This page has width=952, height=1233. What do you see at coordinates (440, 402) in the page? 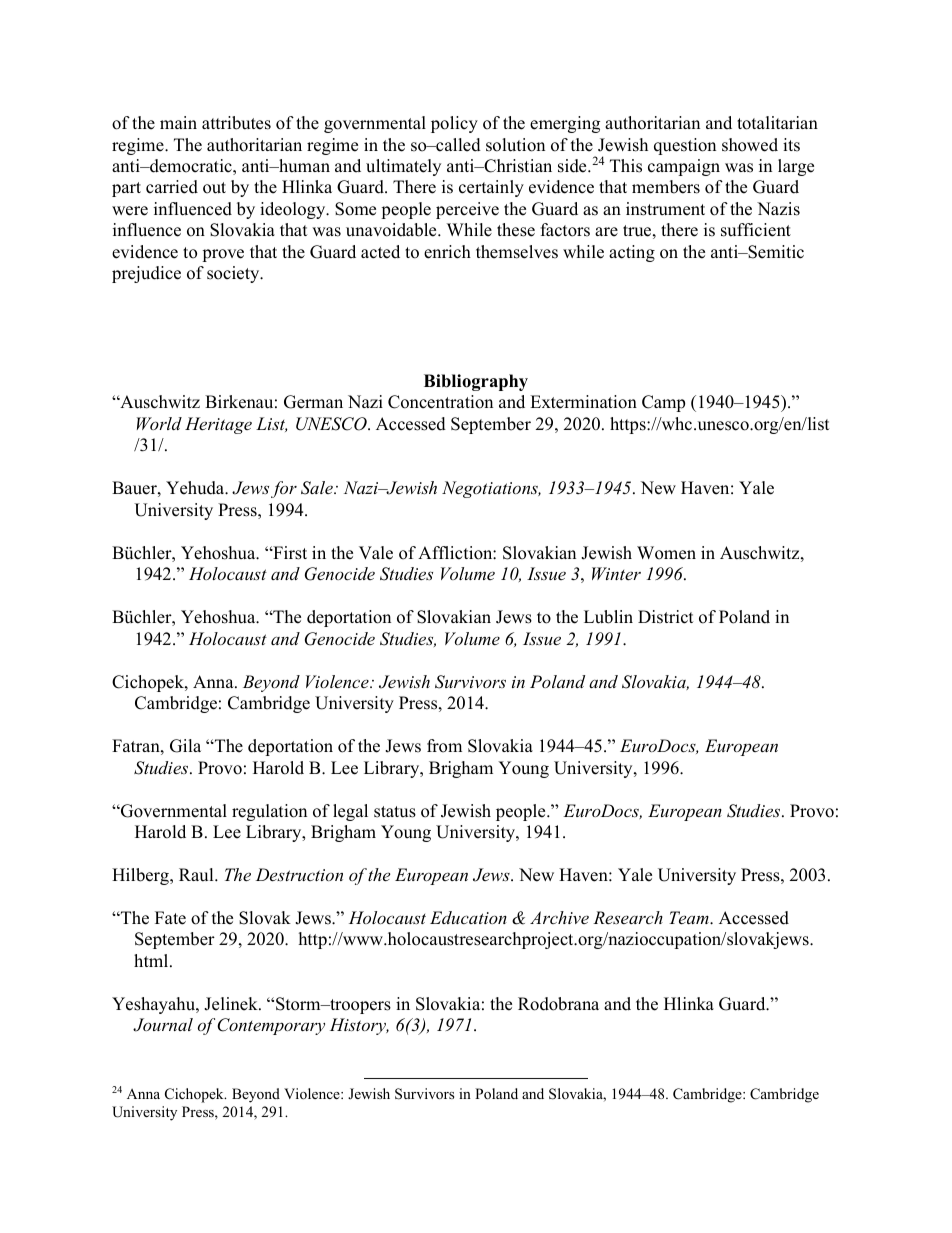
I see `Concentration` at bounding box center [440, 402].
